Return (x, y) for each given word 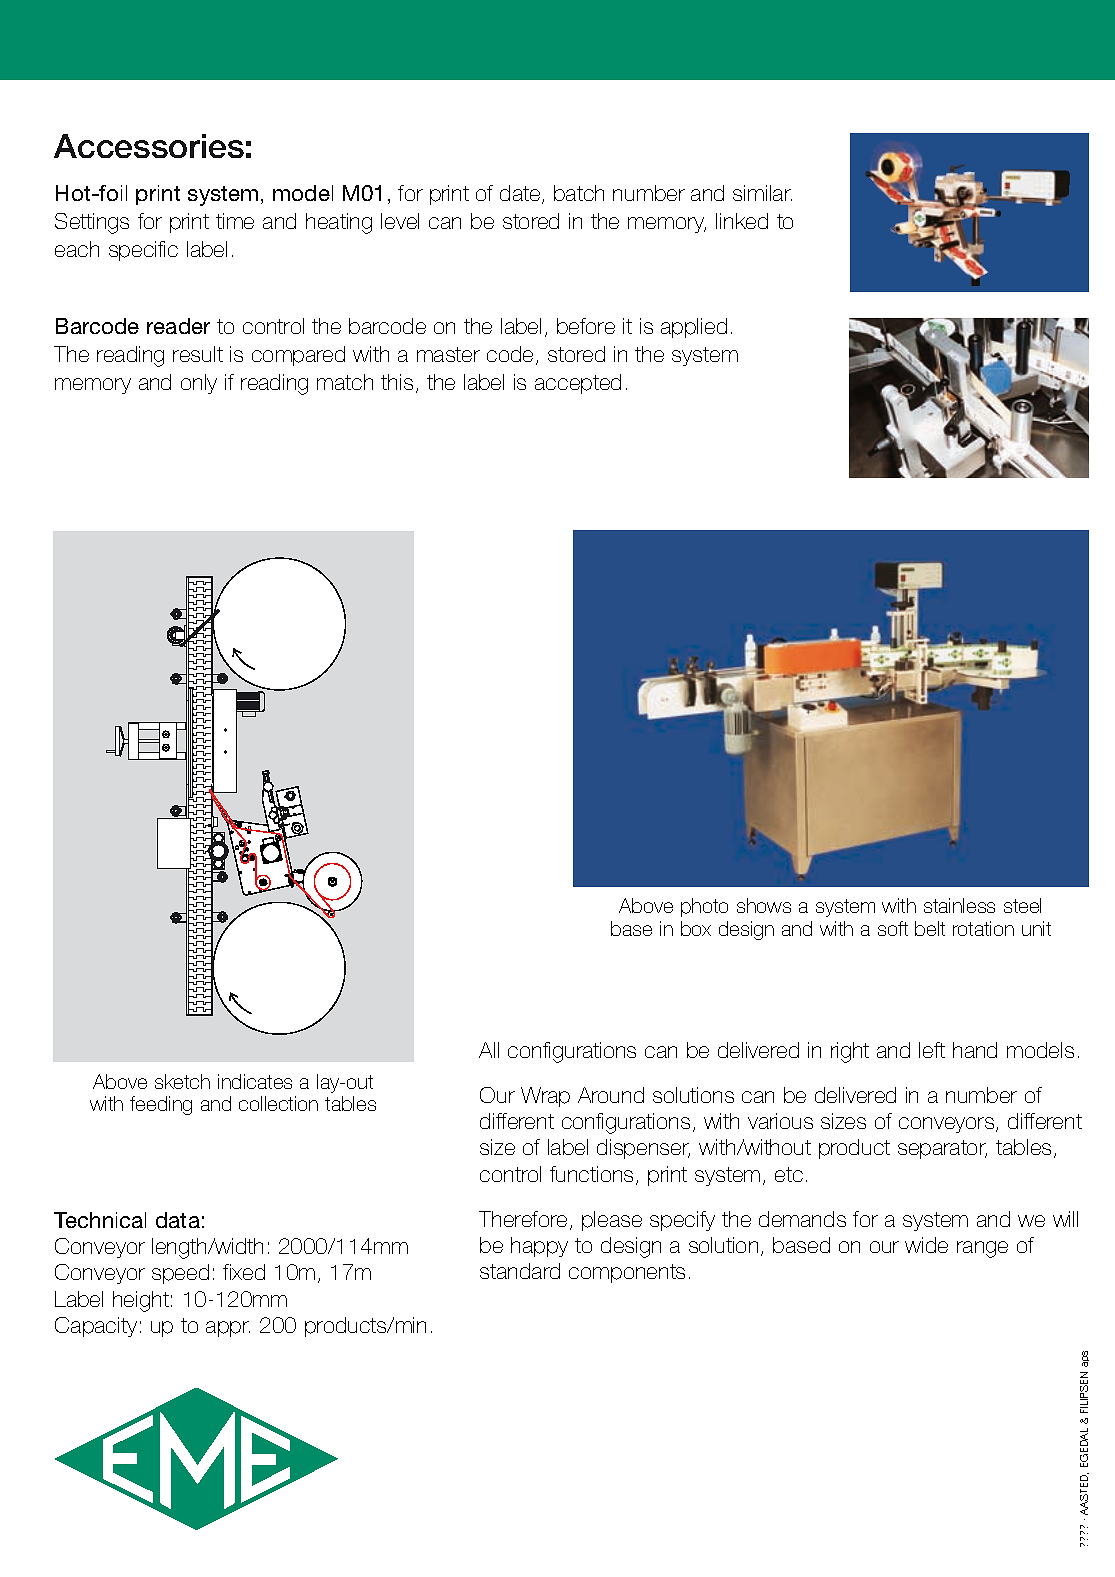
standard (520, 1271)
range (982, 1249)
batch (579, 193)
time (235, 221)
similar (762, 193)
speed (180, 1274)
